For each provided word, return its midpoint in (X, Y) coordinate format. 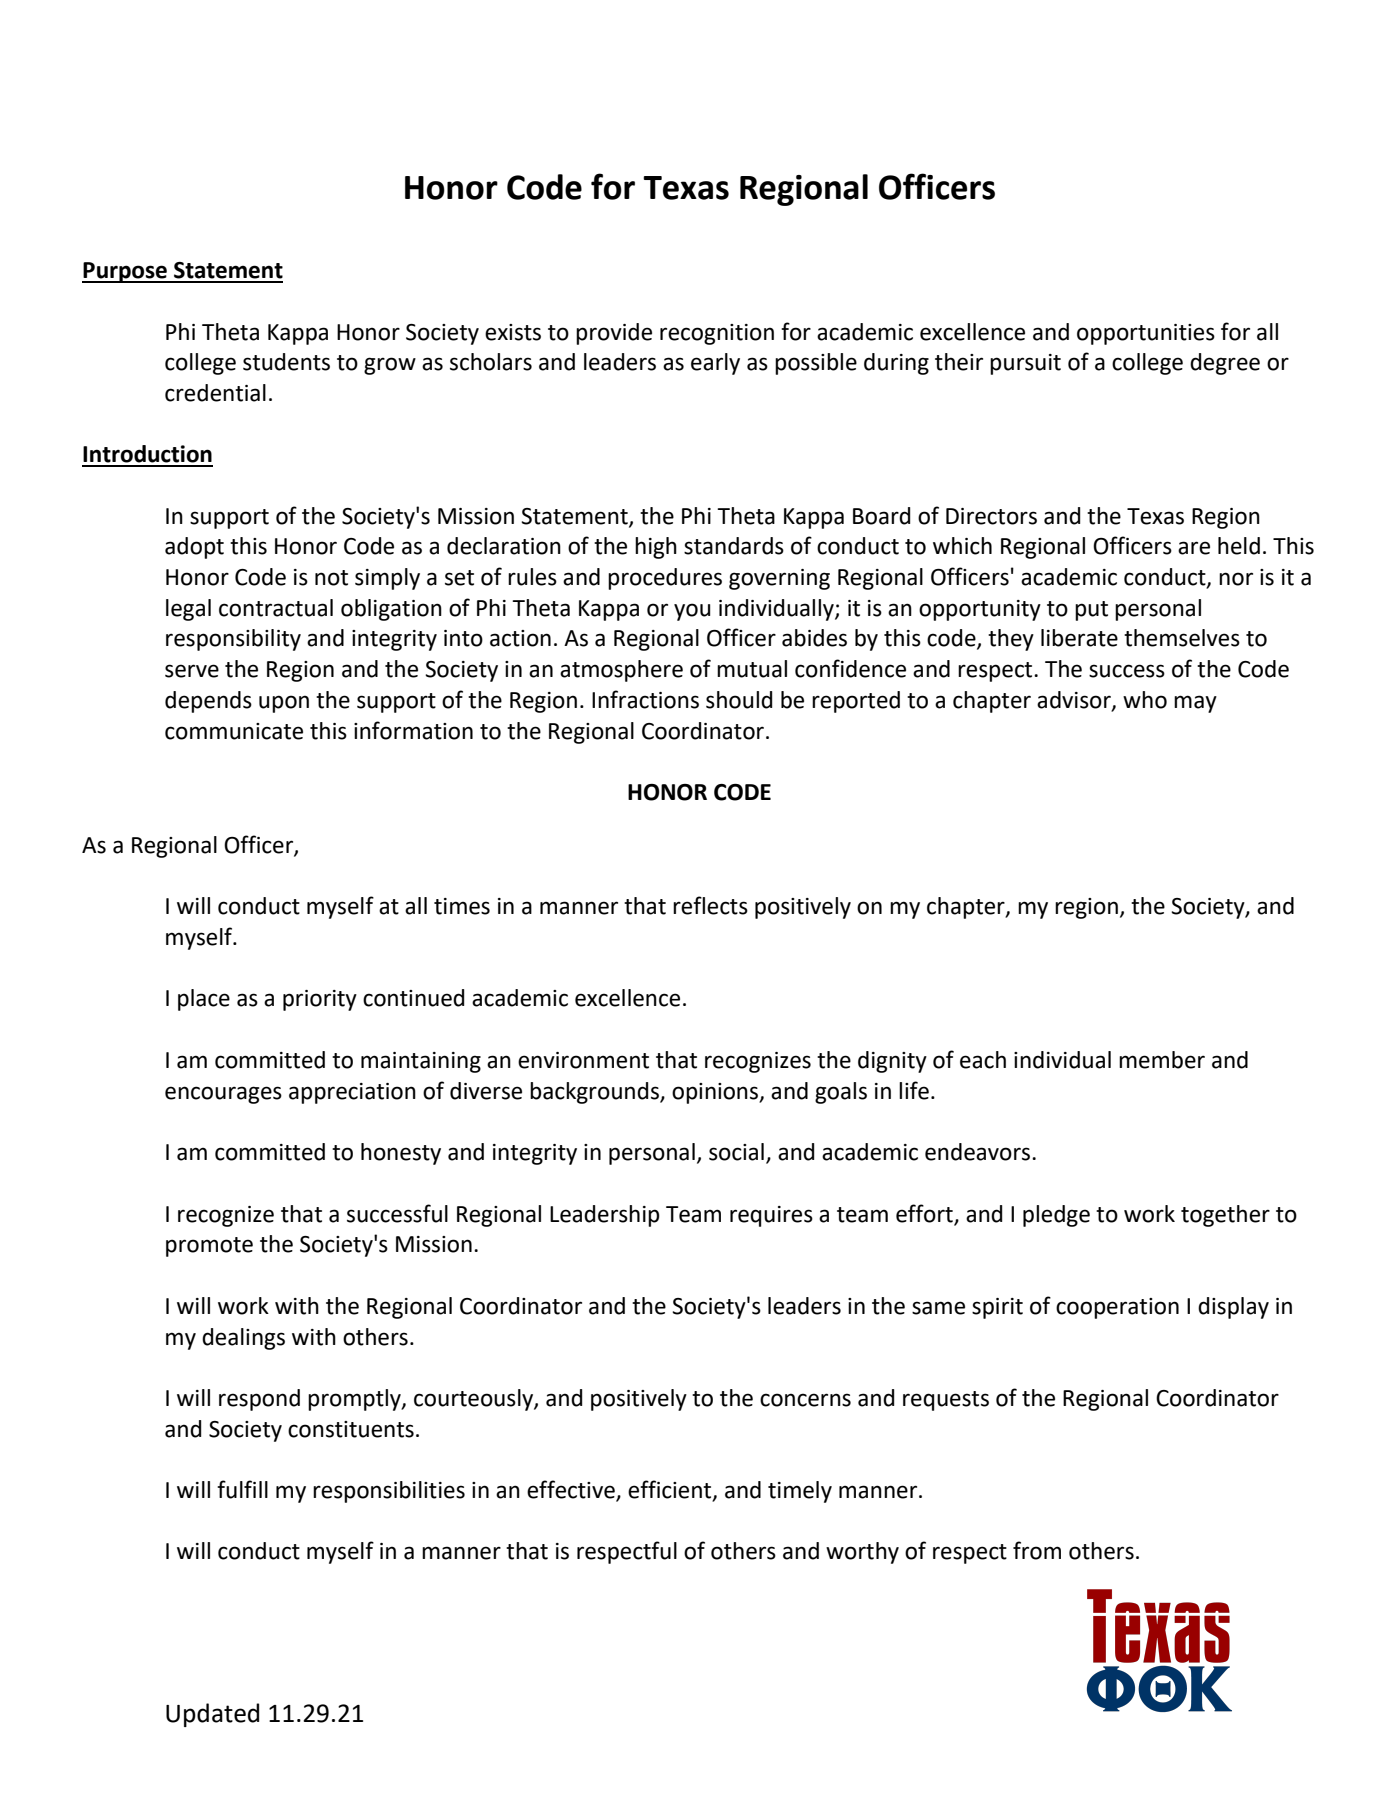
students (286, 362)
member (1162, 1060)
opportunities (1146, 334)
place (204, 1000)
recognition (717, 334)
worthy (862, 1553)
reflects (710, 905)
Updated (212, 1715)
